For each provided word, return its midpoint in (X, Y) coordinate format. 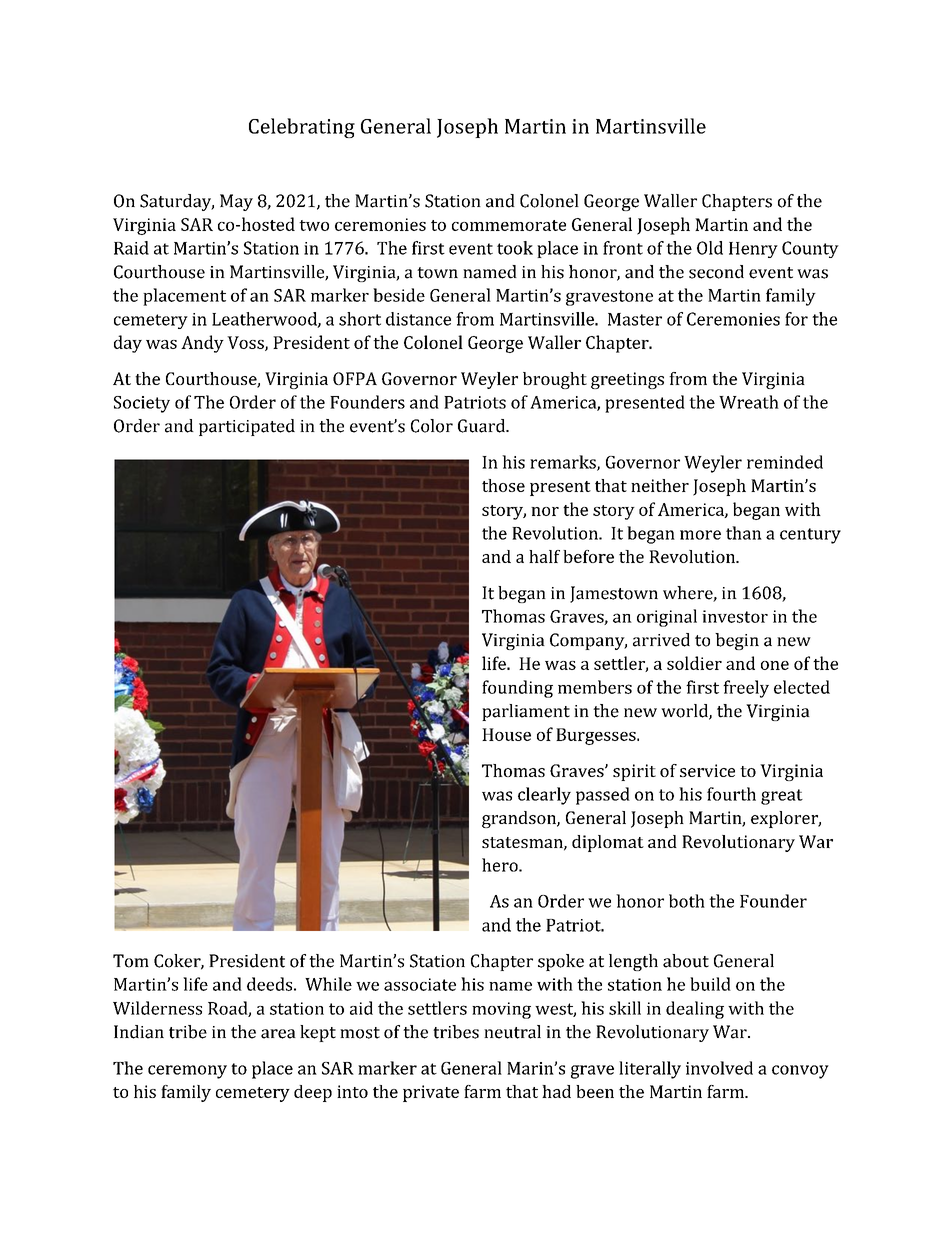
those (503, 485)
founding (517, 689)
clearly (544, 796)
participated (247, 427)
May (236, 202)
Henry (753, 250)
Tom (131, 961)
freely (746, 689)
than (744, 533)
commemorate (509, 225)
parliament (526, 712)
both (687, 901)
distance (418, 319)
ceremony (187, 1072)
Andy (202, 344)
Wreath (749, 402)
